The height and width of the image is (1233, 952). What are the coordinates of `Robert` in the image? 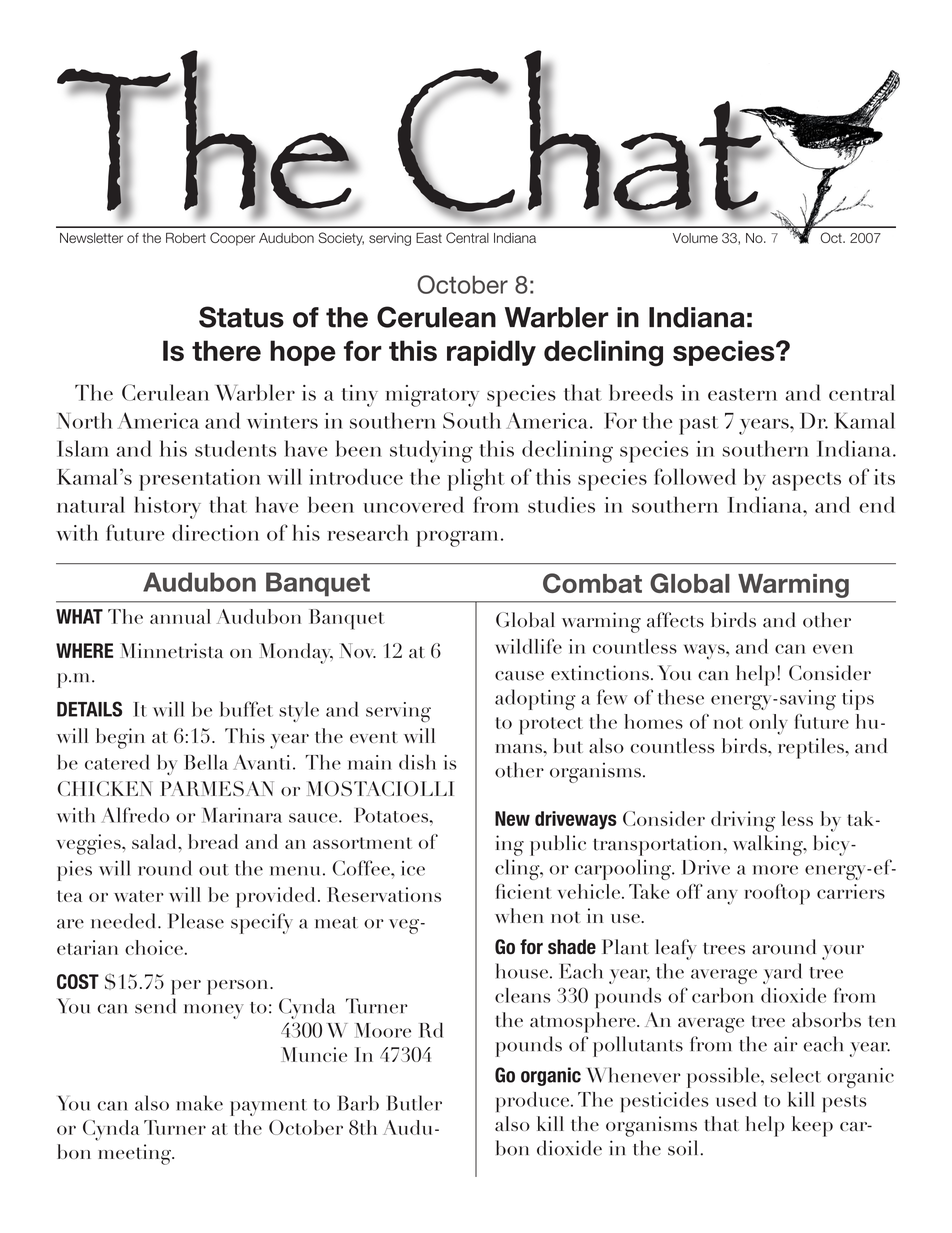 It's located at (186, 237).
